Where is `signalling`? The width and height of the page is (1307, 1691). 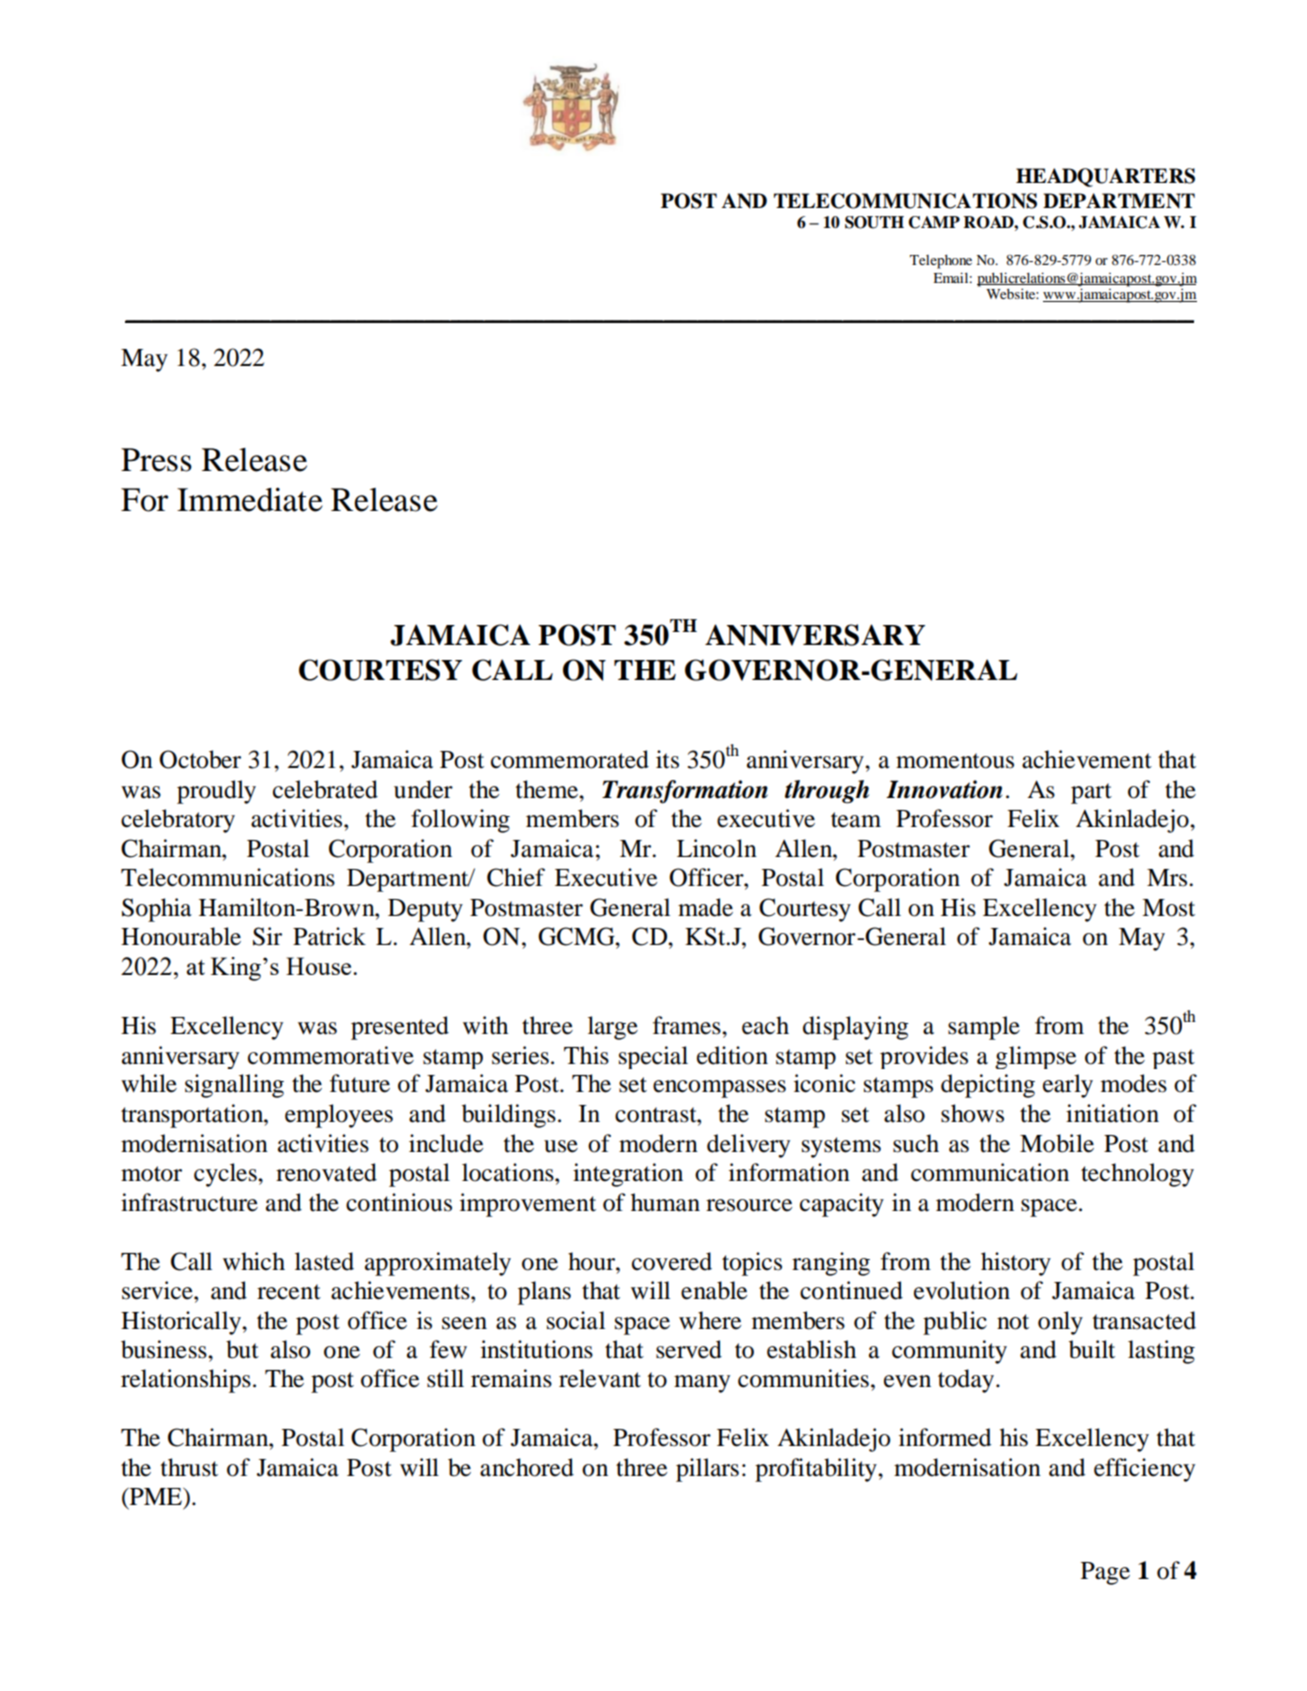 signalling is located at coordinates (234, 1086).
